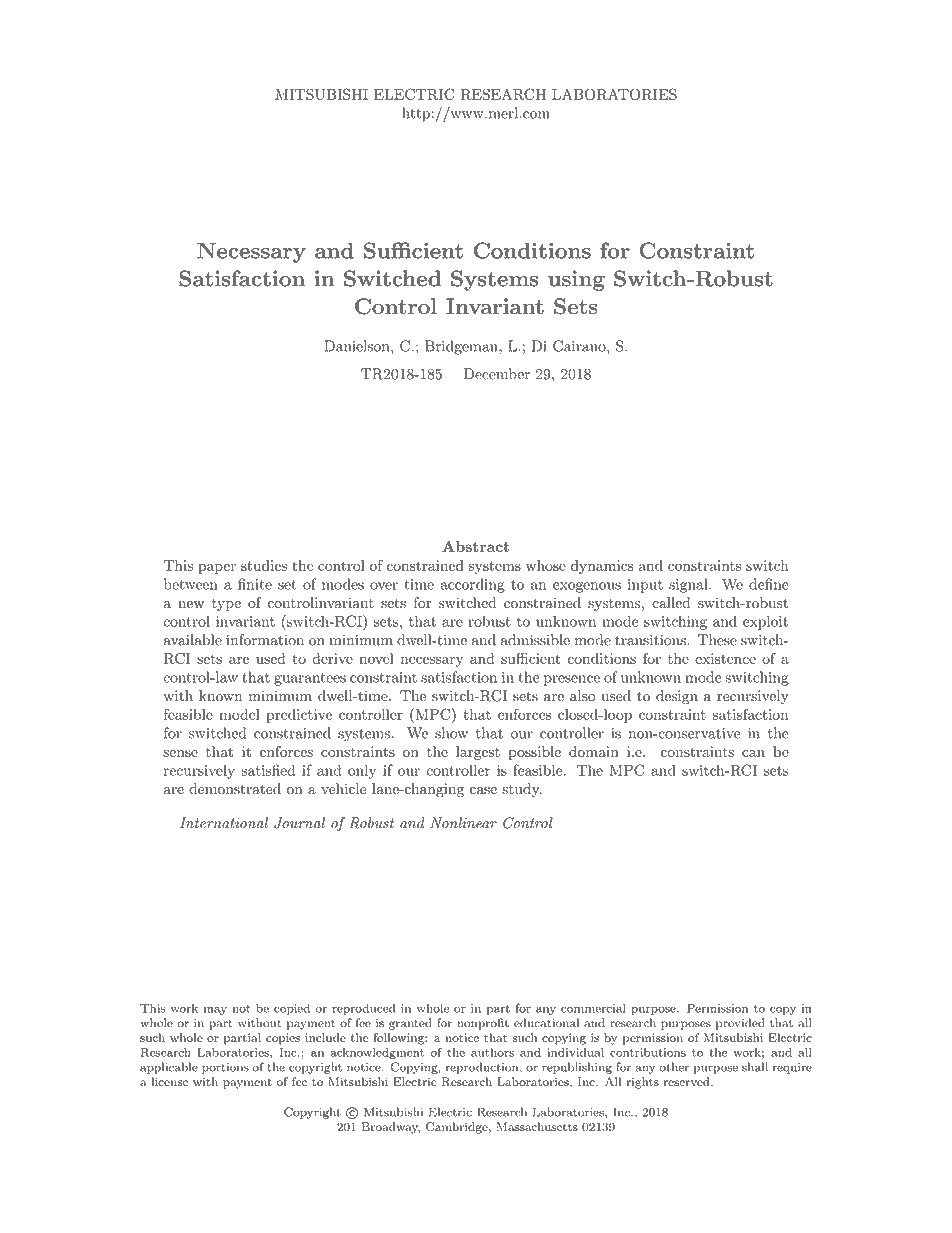  What do you see at coordinates (475, 546) in the document?
I see `Abstract` at bounding box center [475, 546].
